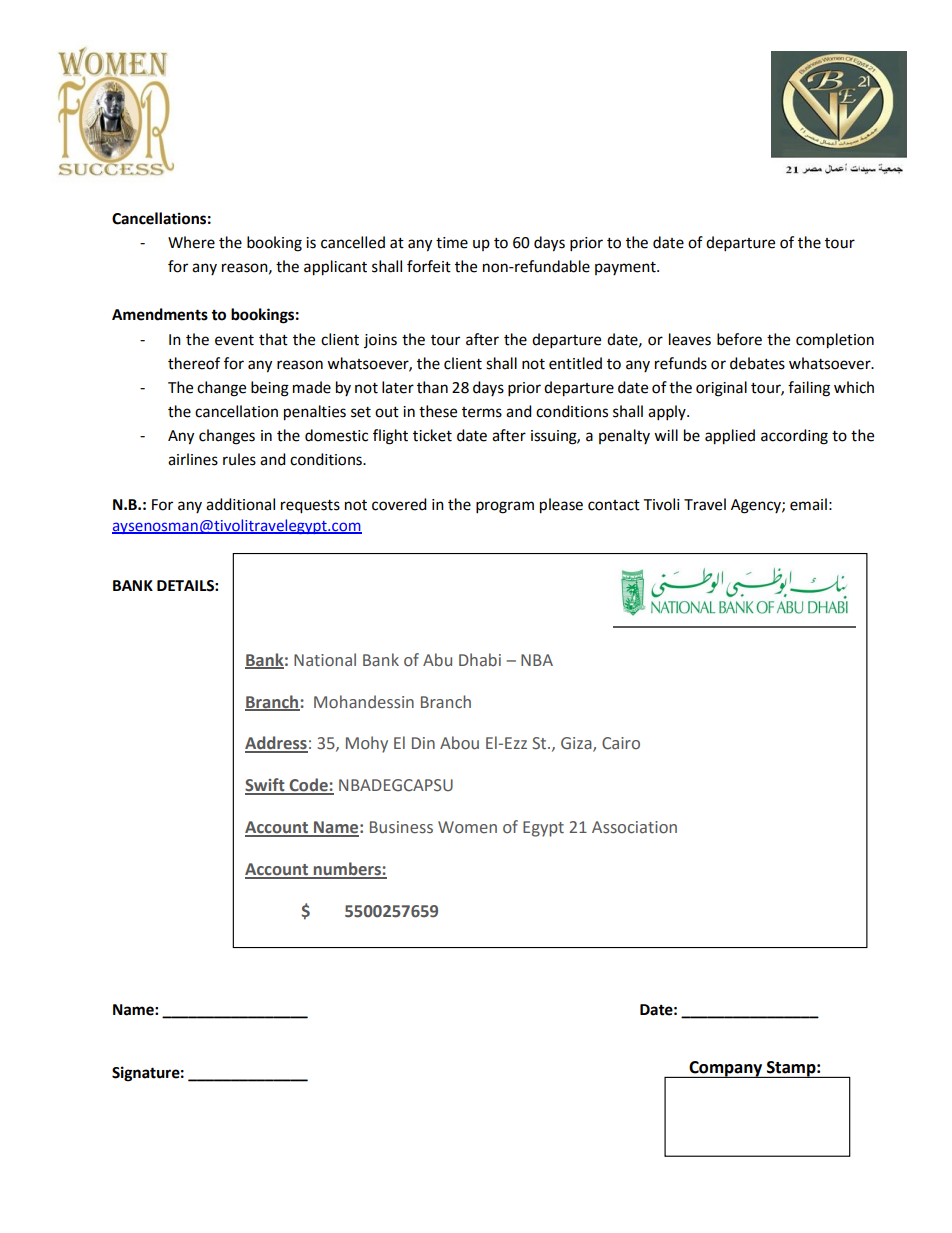 The height and width of the screenshot is (1233, 952). Describe the element at coordinates (634, 827) in the screenshot. I see `Association` at that location.
